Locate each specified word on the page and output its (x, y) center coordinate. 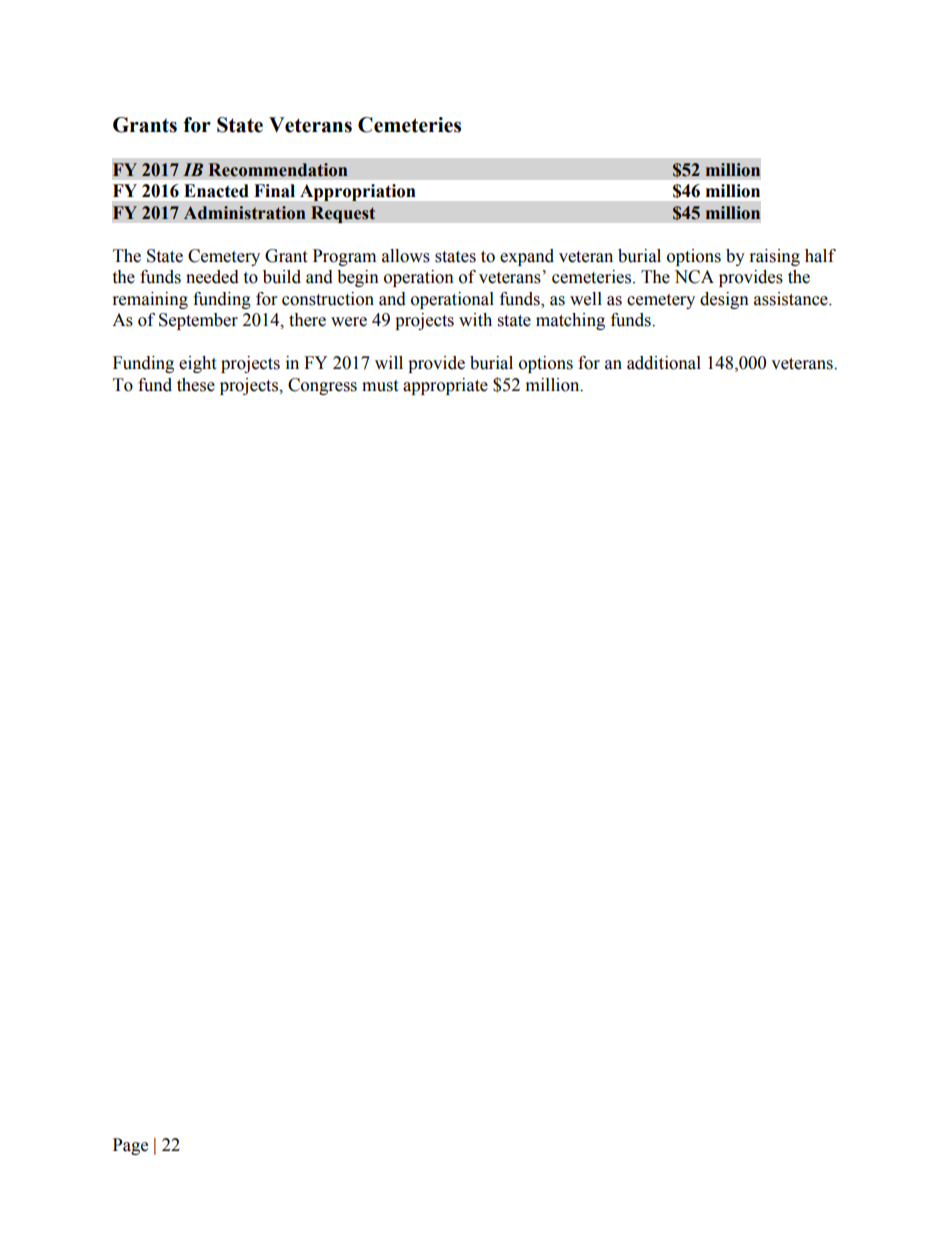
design (724, 300)
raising (775, 257)
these (196, 385)
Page (130, 1146)
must (380, 386)
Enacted (216, 191)
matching (570, 321)
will (389, 362)
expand (527, 257)
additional (664, 363)
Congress (322, 386)
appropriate (445, 386)
